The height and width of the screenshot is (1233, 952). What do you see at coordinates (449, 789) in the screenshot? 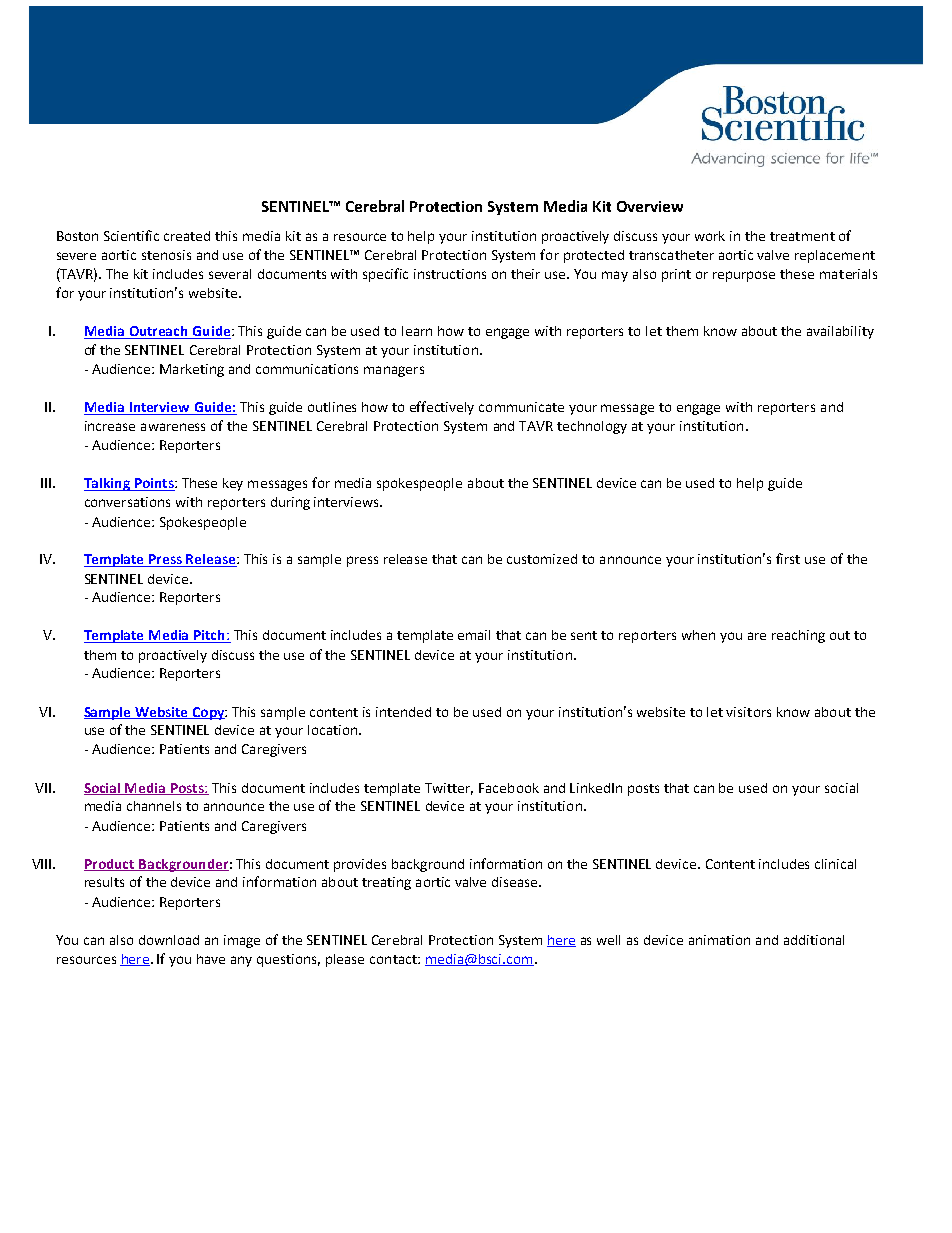
I see `Twitter` at bounding box center [449, 789].
